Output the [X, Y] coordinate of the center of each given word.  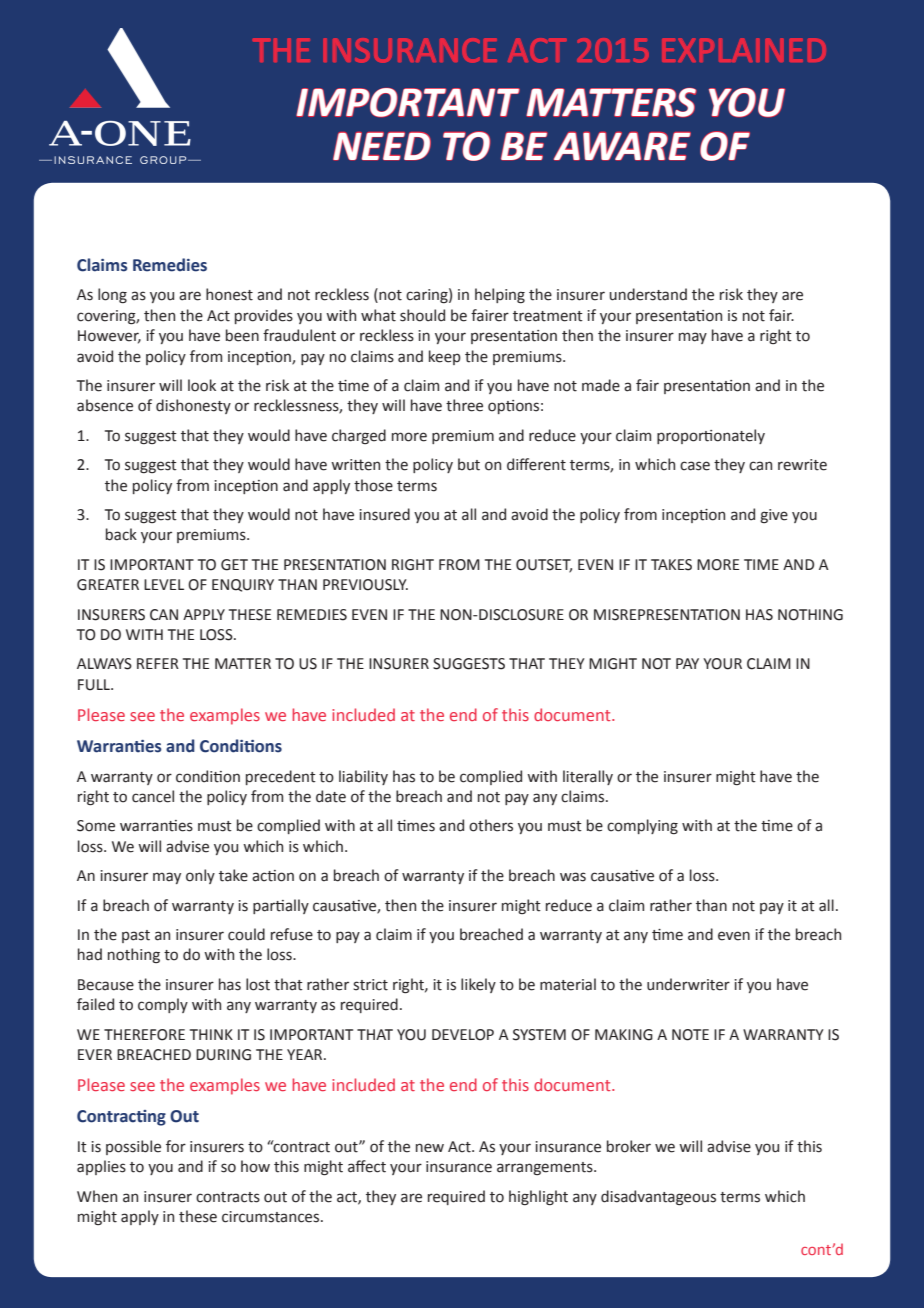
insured [384, 514]
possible [133, 1147]
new [430, 1148]
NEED [382, 146]
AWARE [622, 146]
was [573, 877]
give [774, 516]
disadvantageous [658, 1198]
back [121, 534]
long [112, 295]
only [200, 876]
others [491, 825]
